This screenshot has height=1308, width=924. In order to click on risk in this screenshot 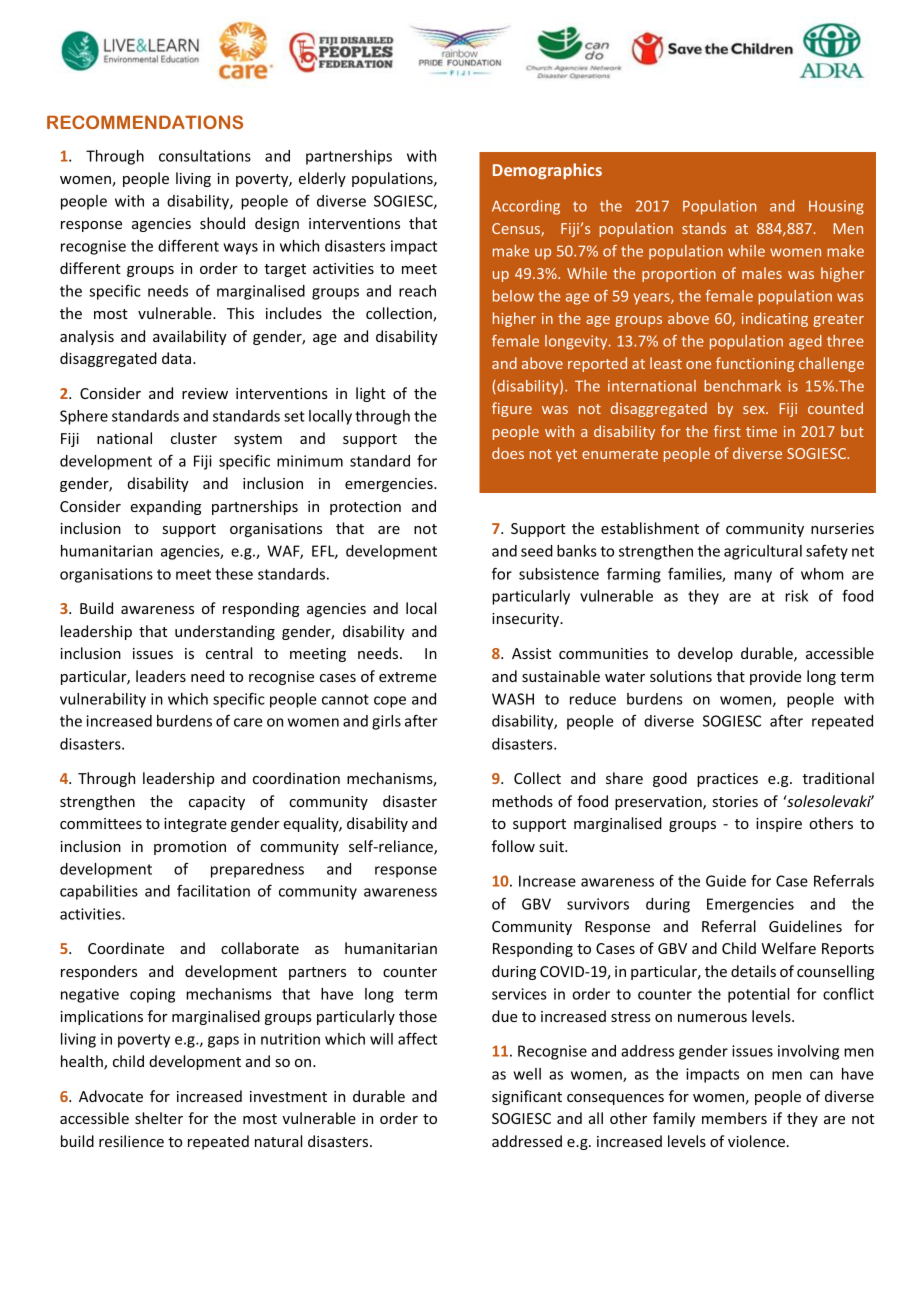, I will do `click(796, 596)`.
